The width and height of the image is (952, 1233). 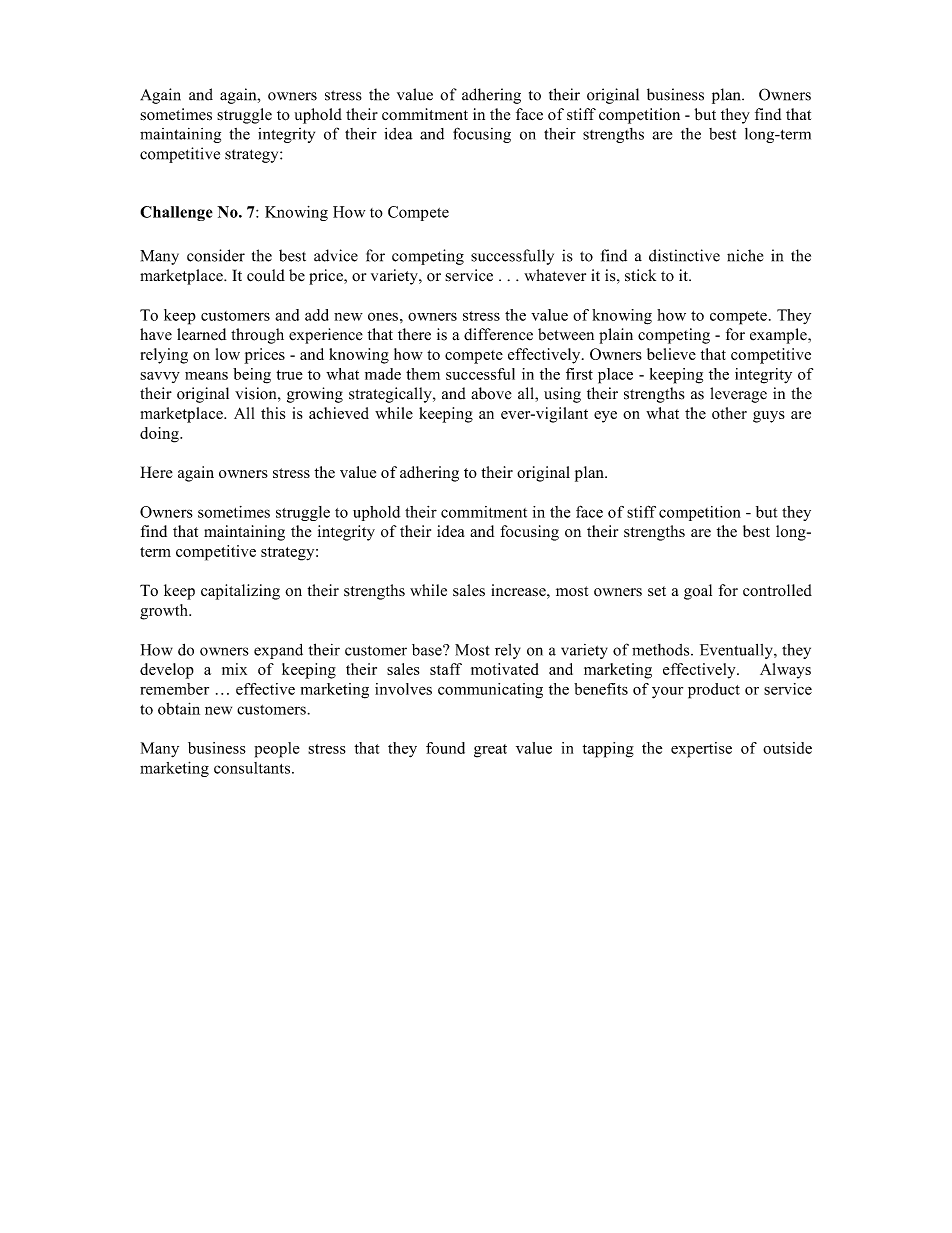 What do you see at coordinates (684, 255) in the image?
I see `distinctive` at bounding box center [684, 255].
